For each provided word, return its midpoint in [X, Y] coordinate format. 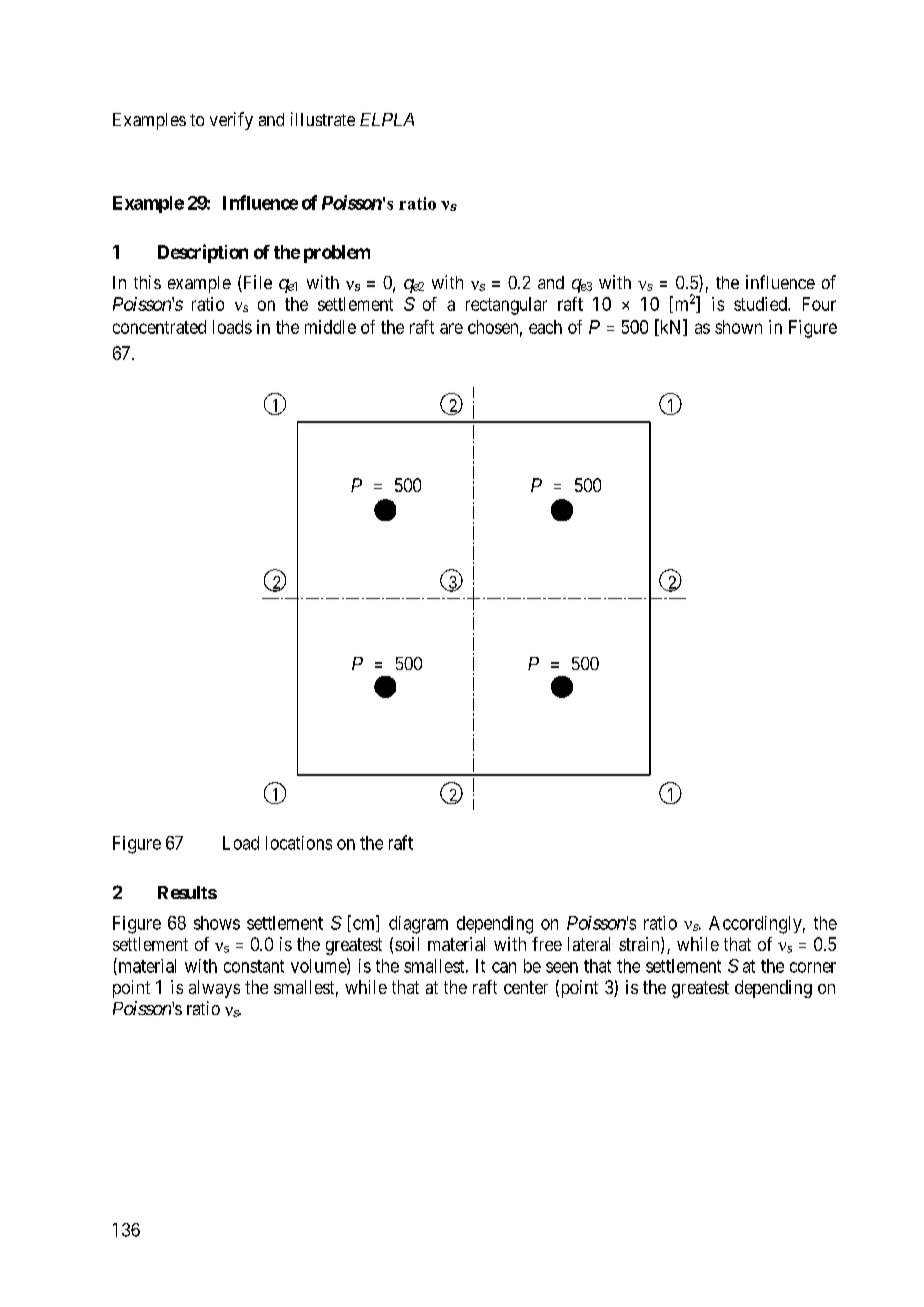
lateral [589, 944]
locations [299, 843]
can [504, 967]
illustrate [323, 119]
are [451, 328]
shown [738, 327]
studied [761, 304]
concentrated [159, 327]
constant [254, 966]
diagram [418, 925]
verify [231, 121]
